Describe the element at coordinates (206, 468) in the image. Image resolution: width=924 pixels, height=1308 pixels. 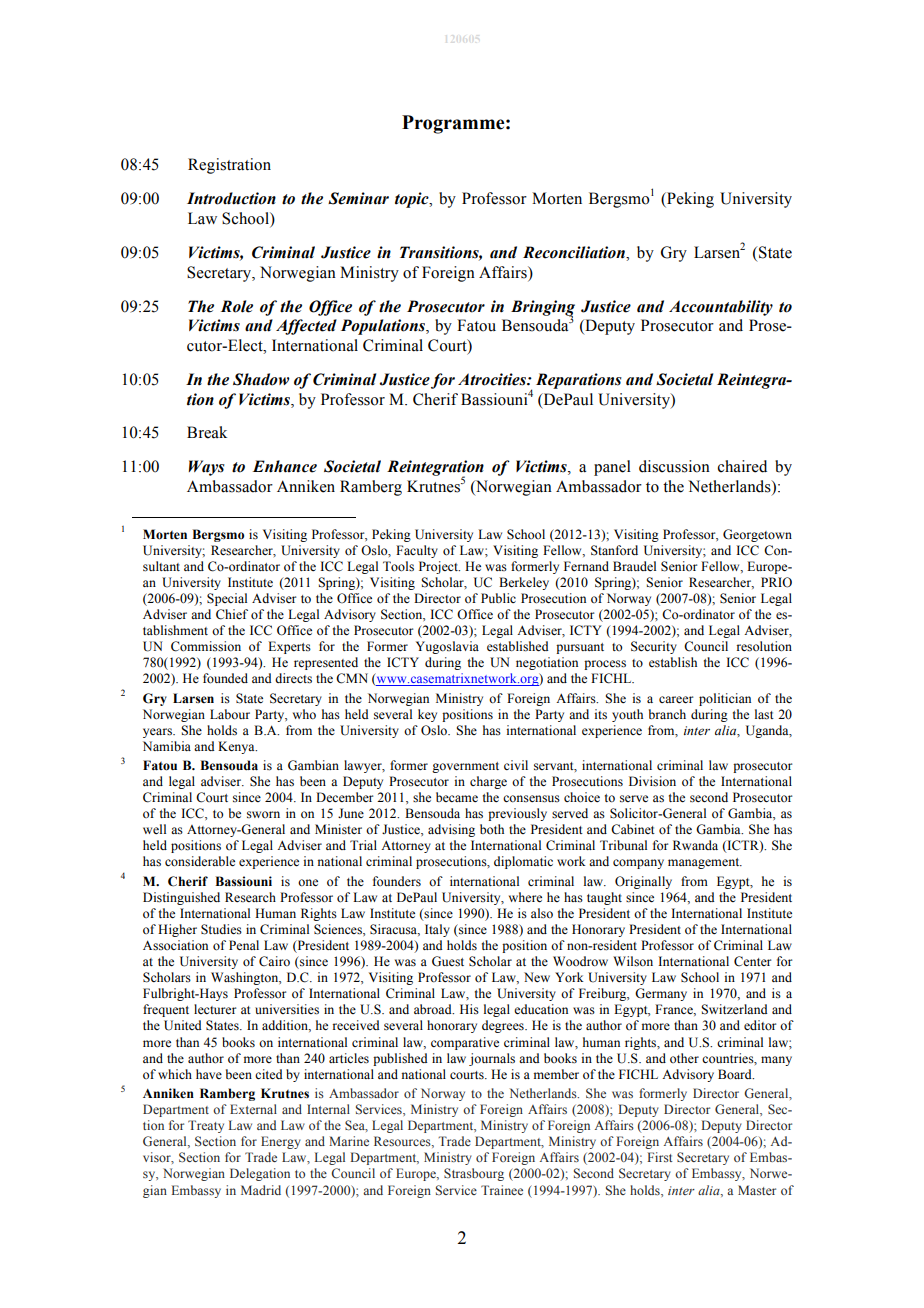
I see `Ways` at that location.
